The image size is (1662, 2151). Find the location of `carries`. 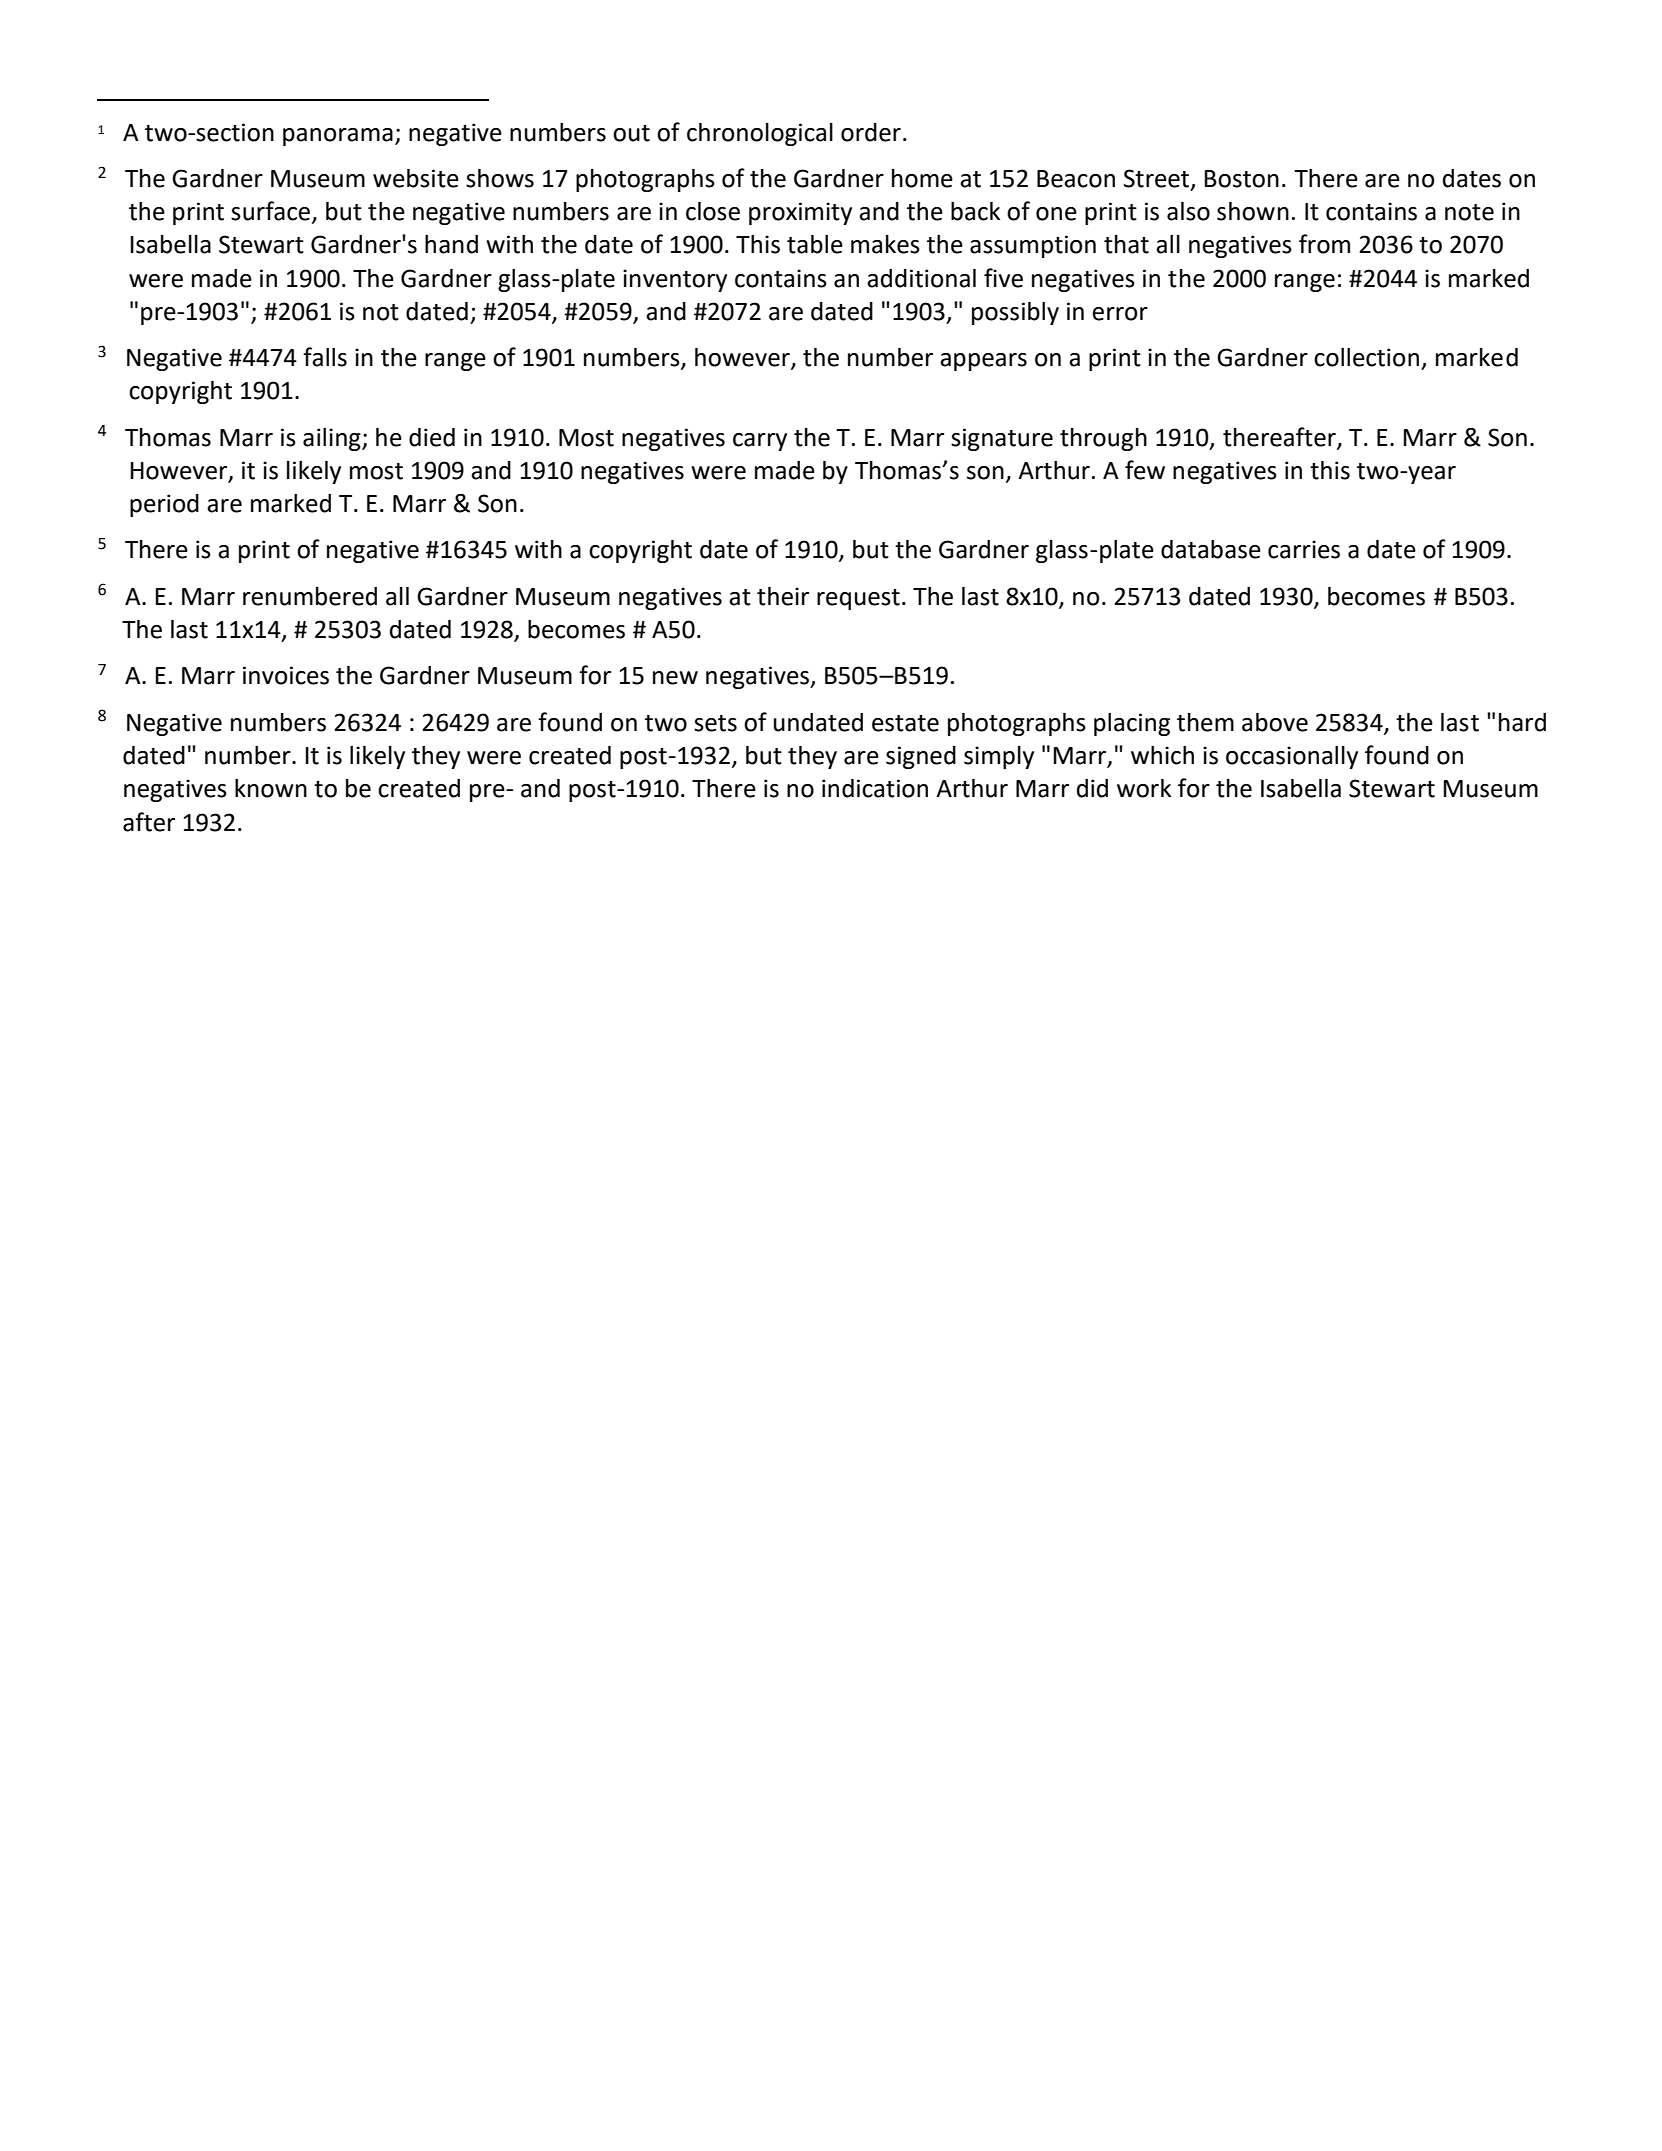

carries is located at coordinates (1304, 549).
